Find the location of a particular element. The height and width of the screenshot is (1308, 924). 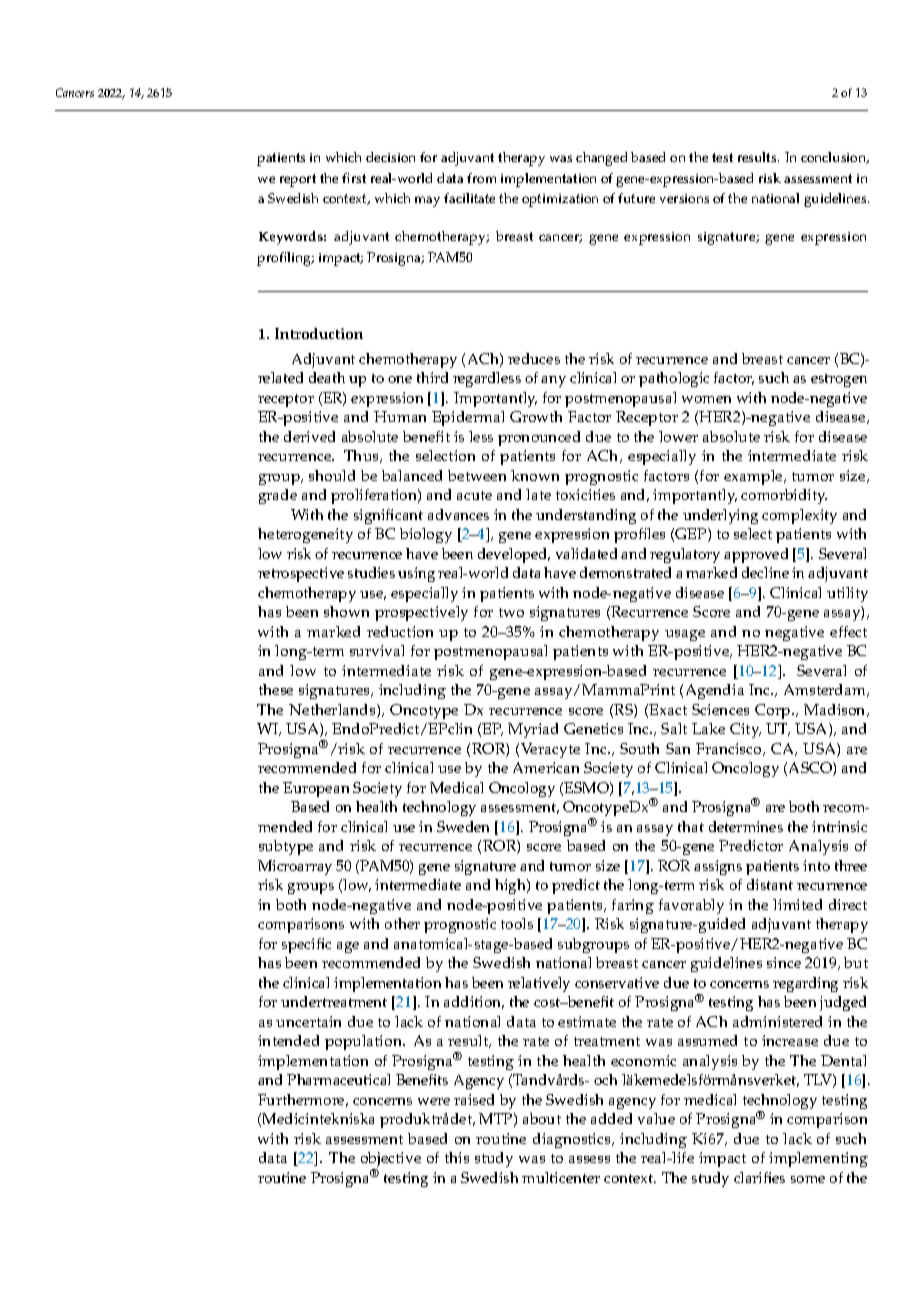

should is located at coordinates (332, 475).
